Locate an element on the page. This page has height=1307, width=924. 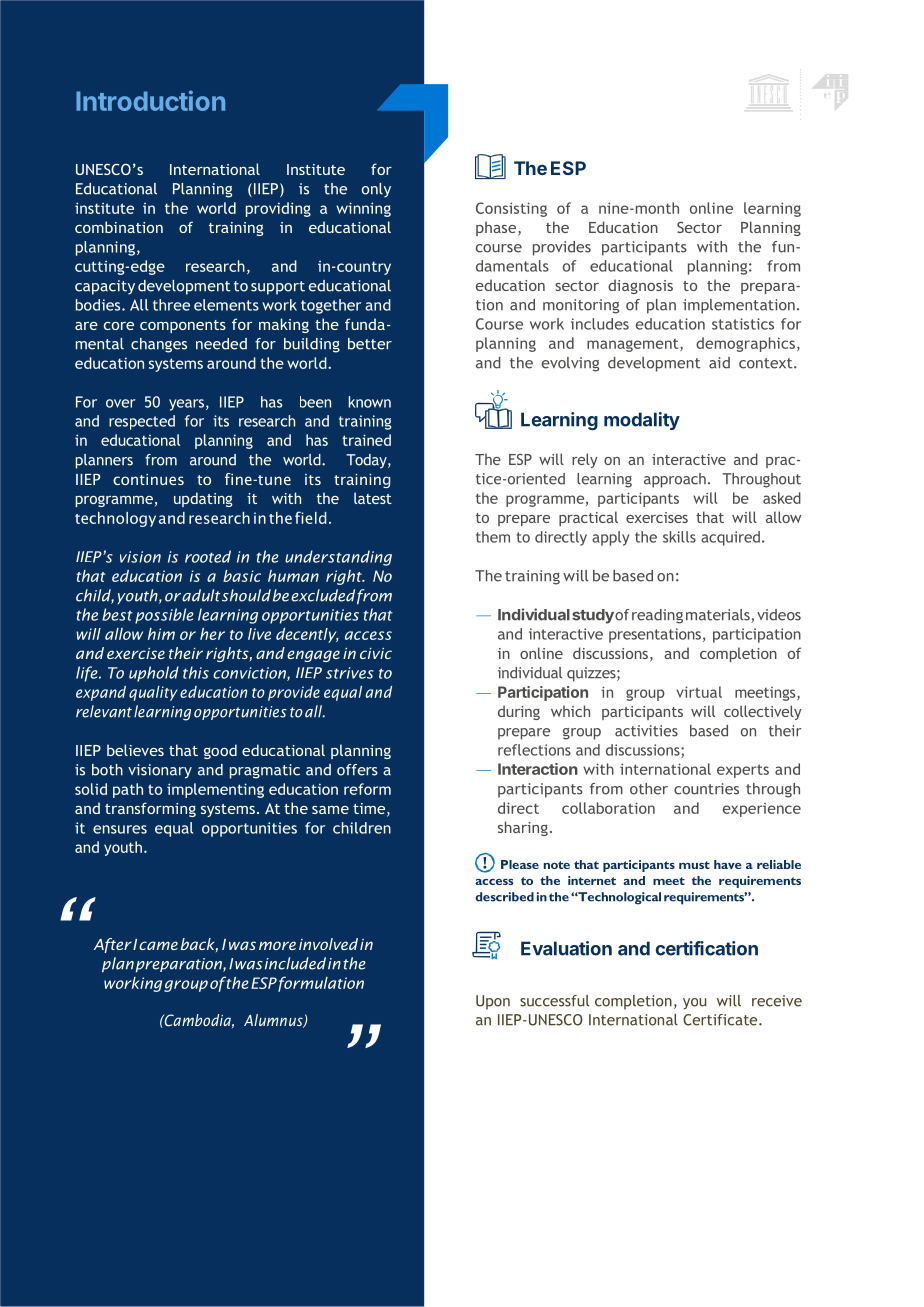
ensures is located at coordinates (120, 829).
